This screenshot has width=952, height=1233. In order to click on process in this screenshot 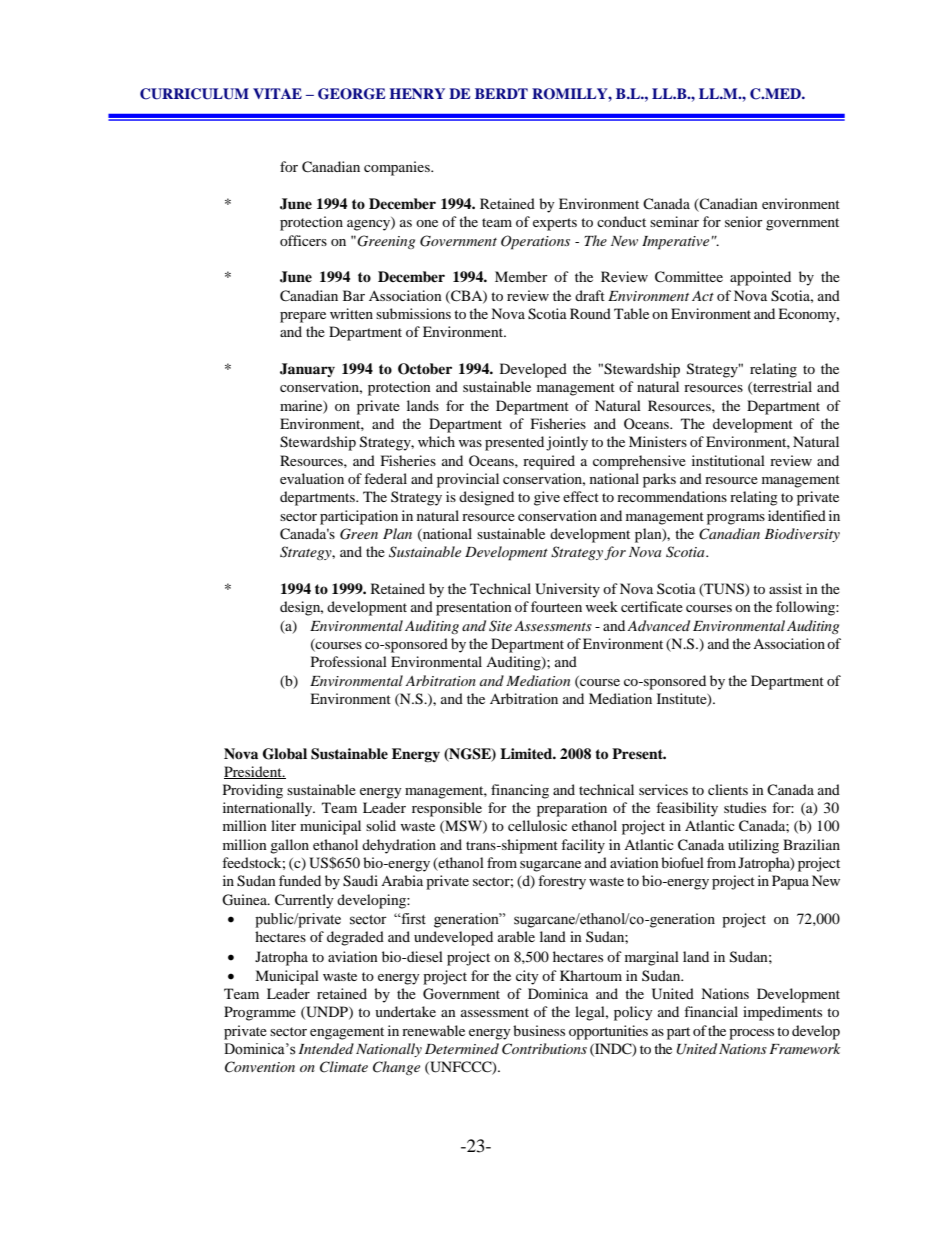, I will do `click(751, 1034)`.
